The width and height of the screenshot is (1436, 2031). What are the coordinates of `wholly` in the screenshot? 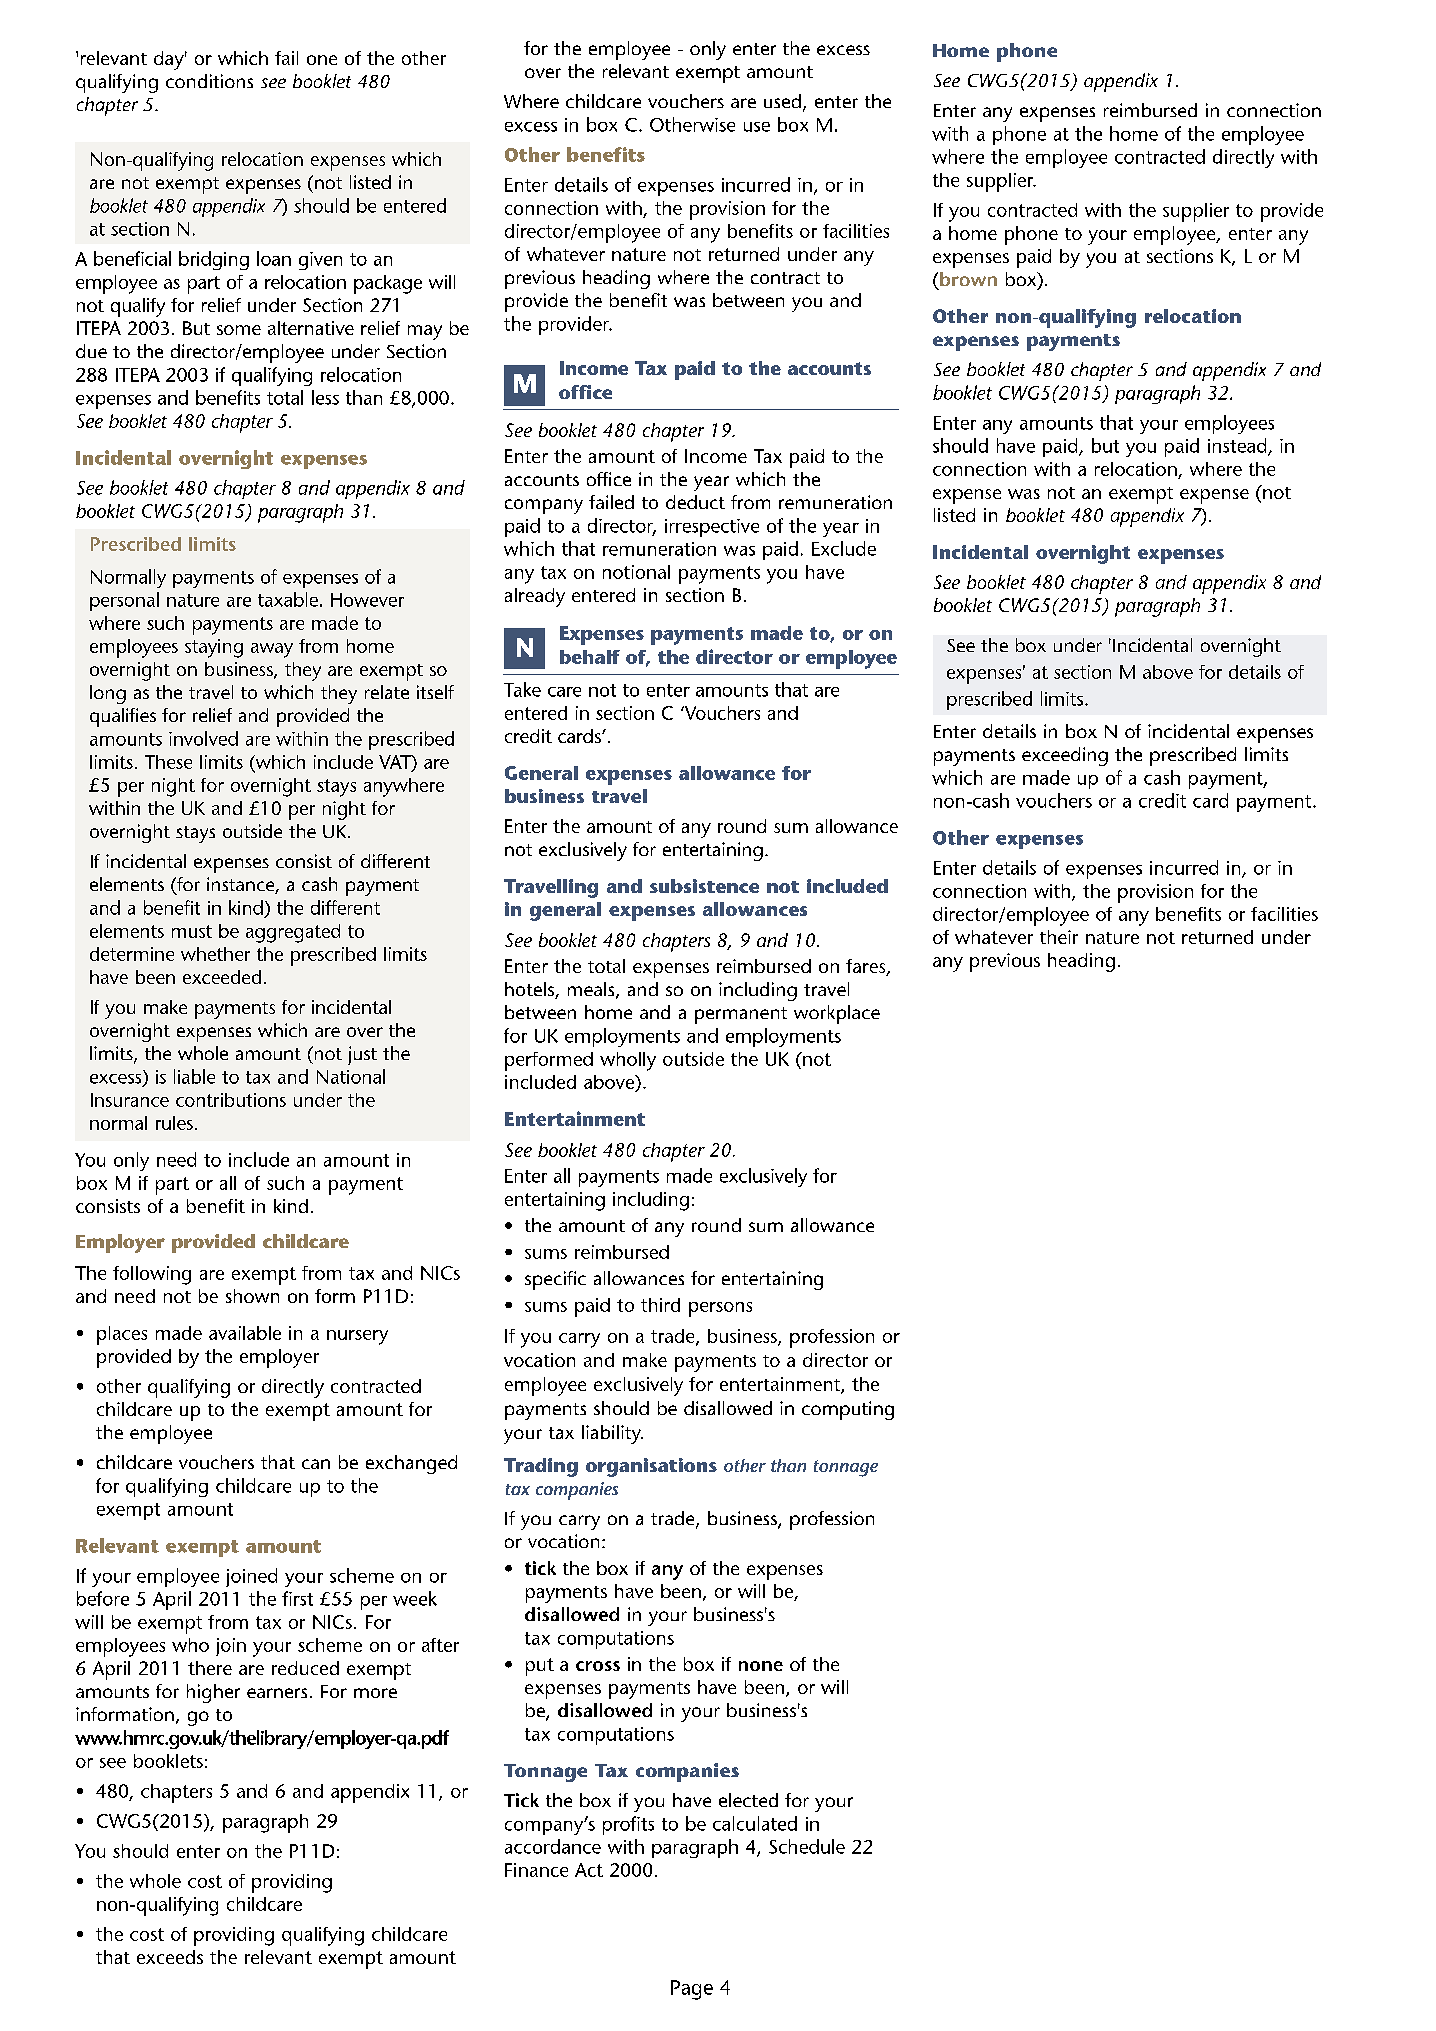 It's located at (628, 1061).
